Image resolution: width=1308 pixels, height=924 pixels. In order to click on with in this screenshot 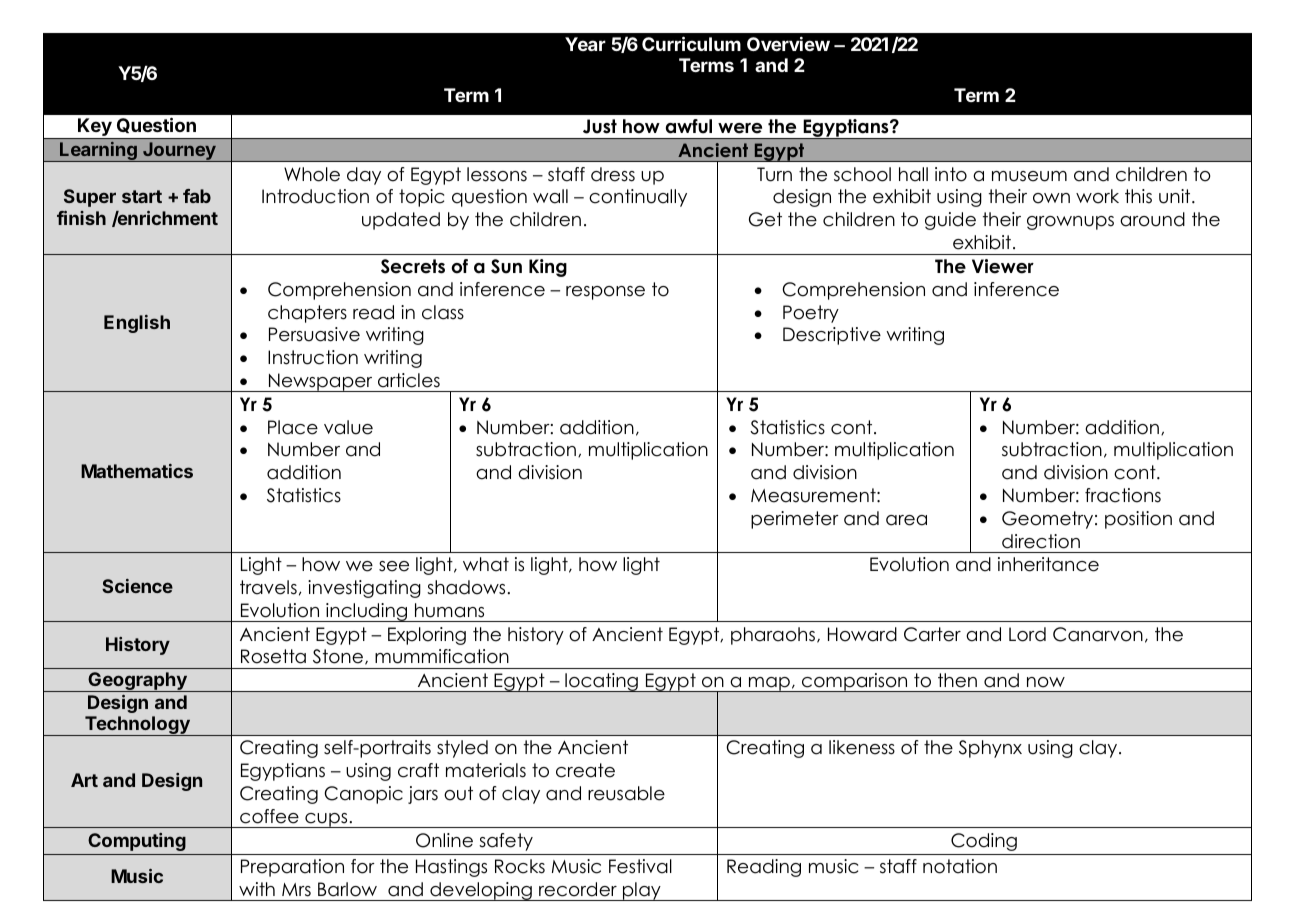, I will do `click(257, 889)`.
